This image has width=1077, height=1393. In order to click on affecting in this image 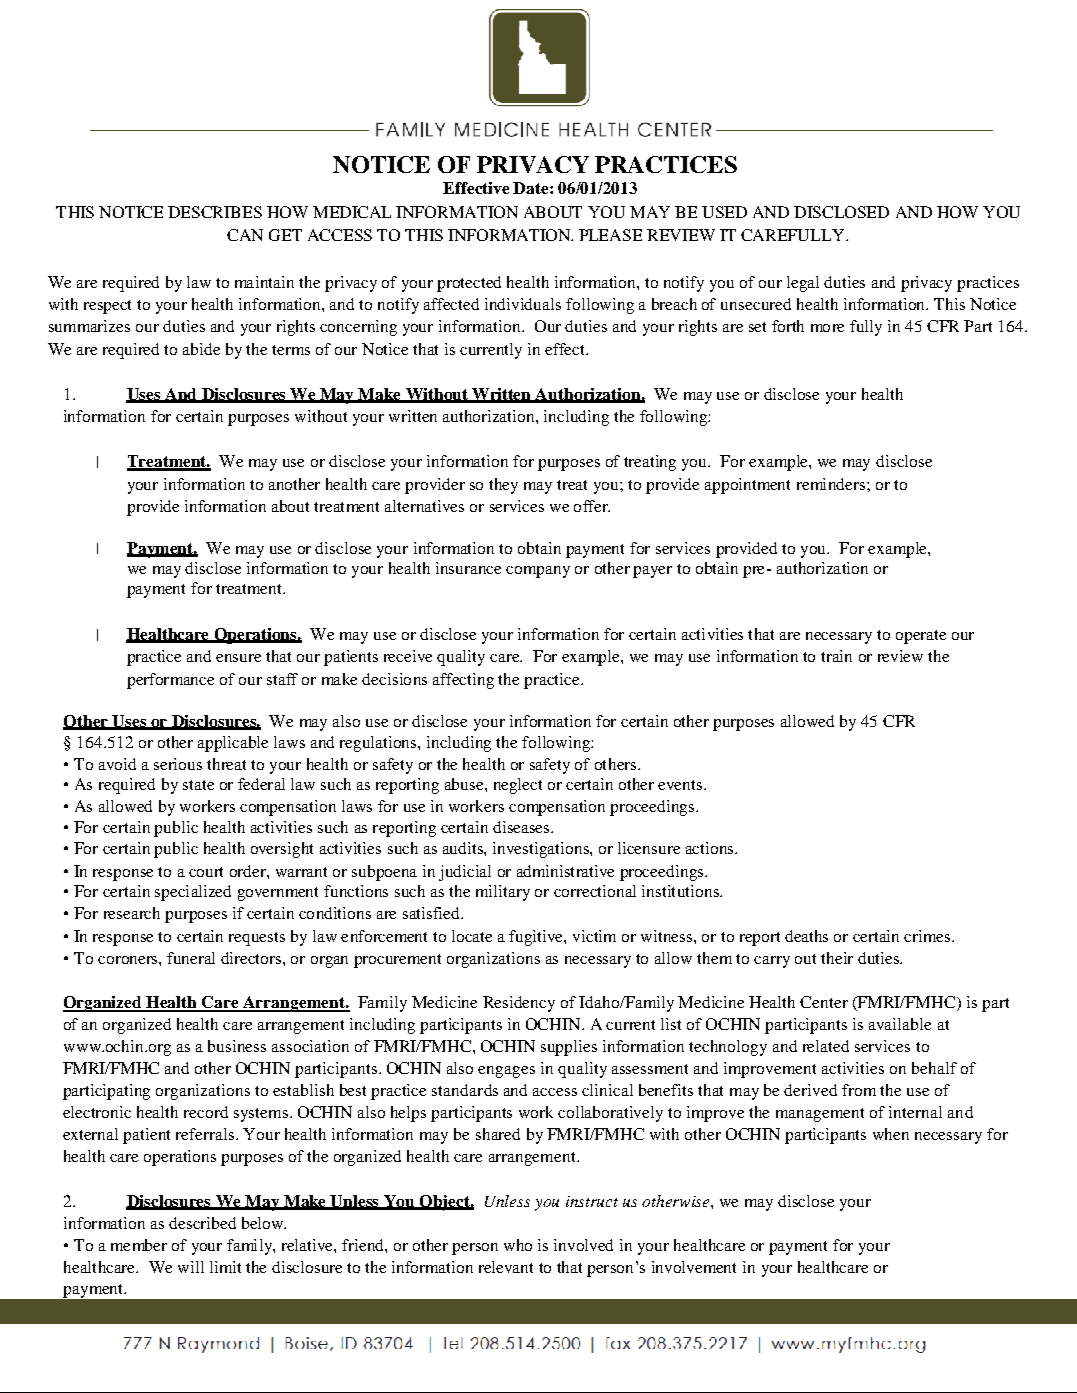, I will do `click(463, 681)`.
